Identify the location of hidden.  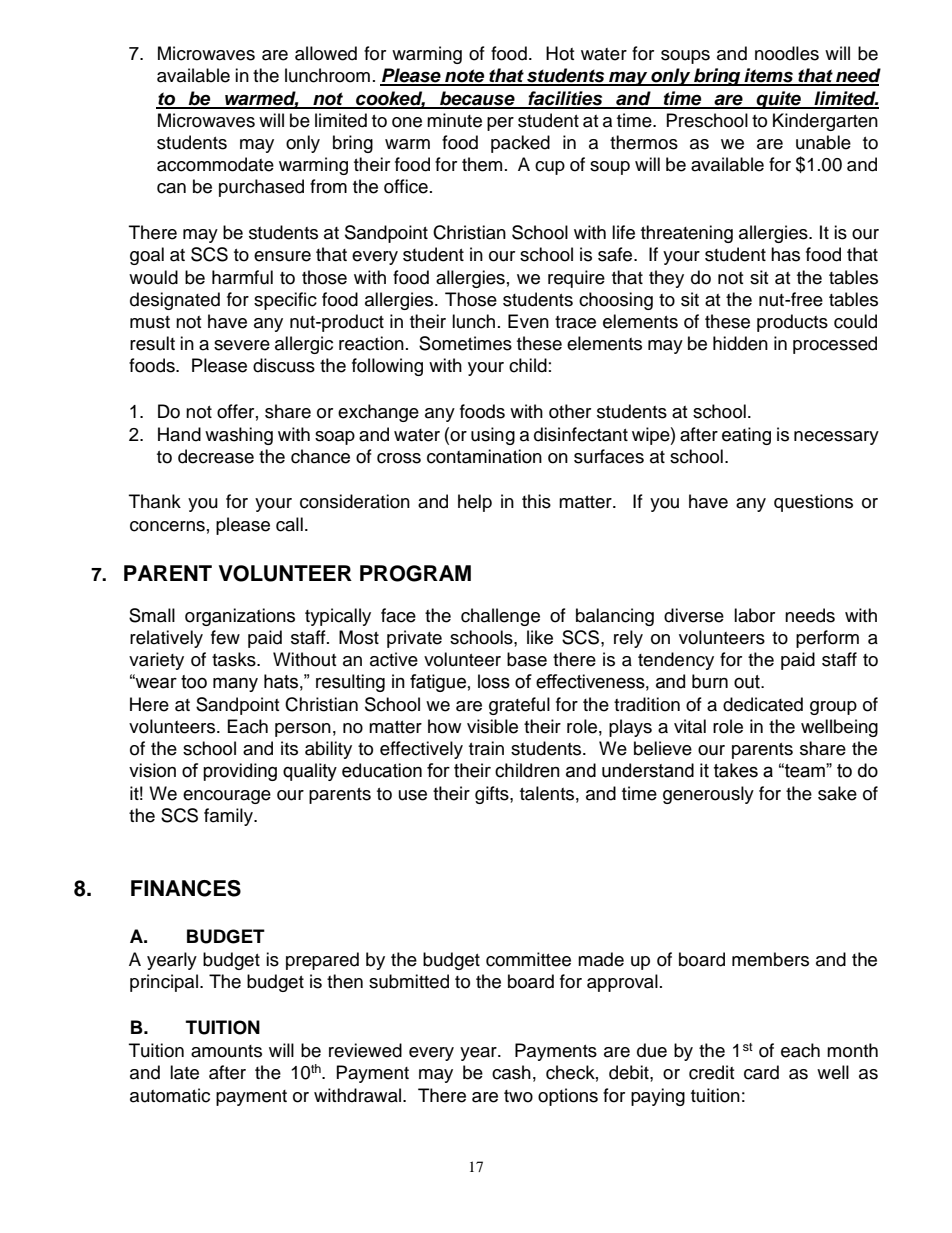
(740, 343).
